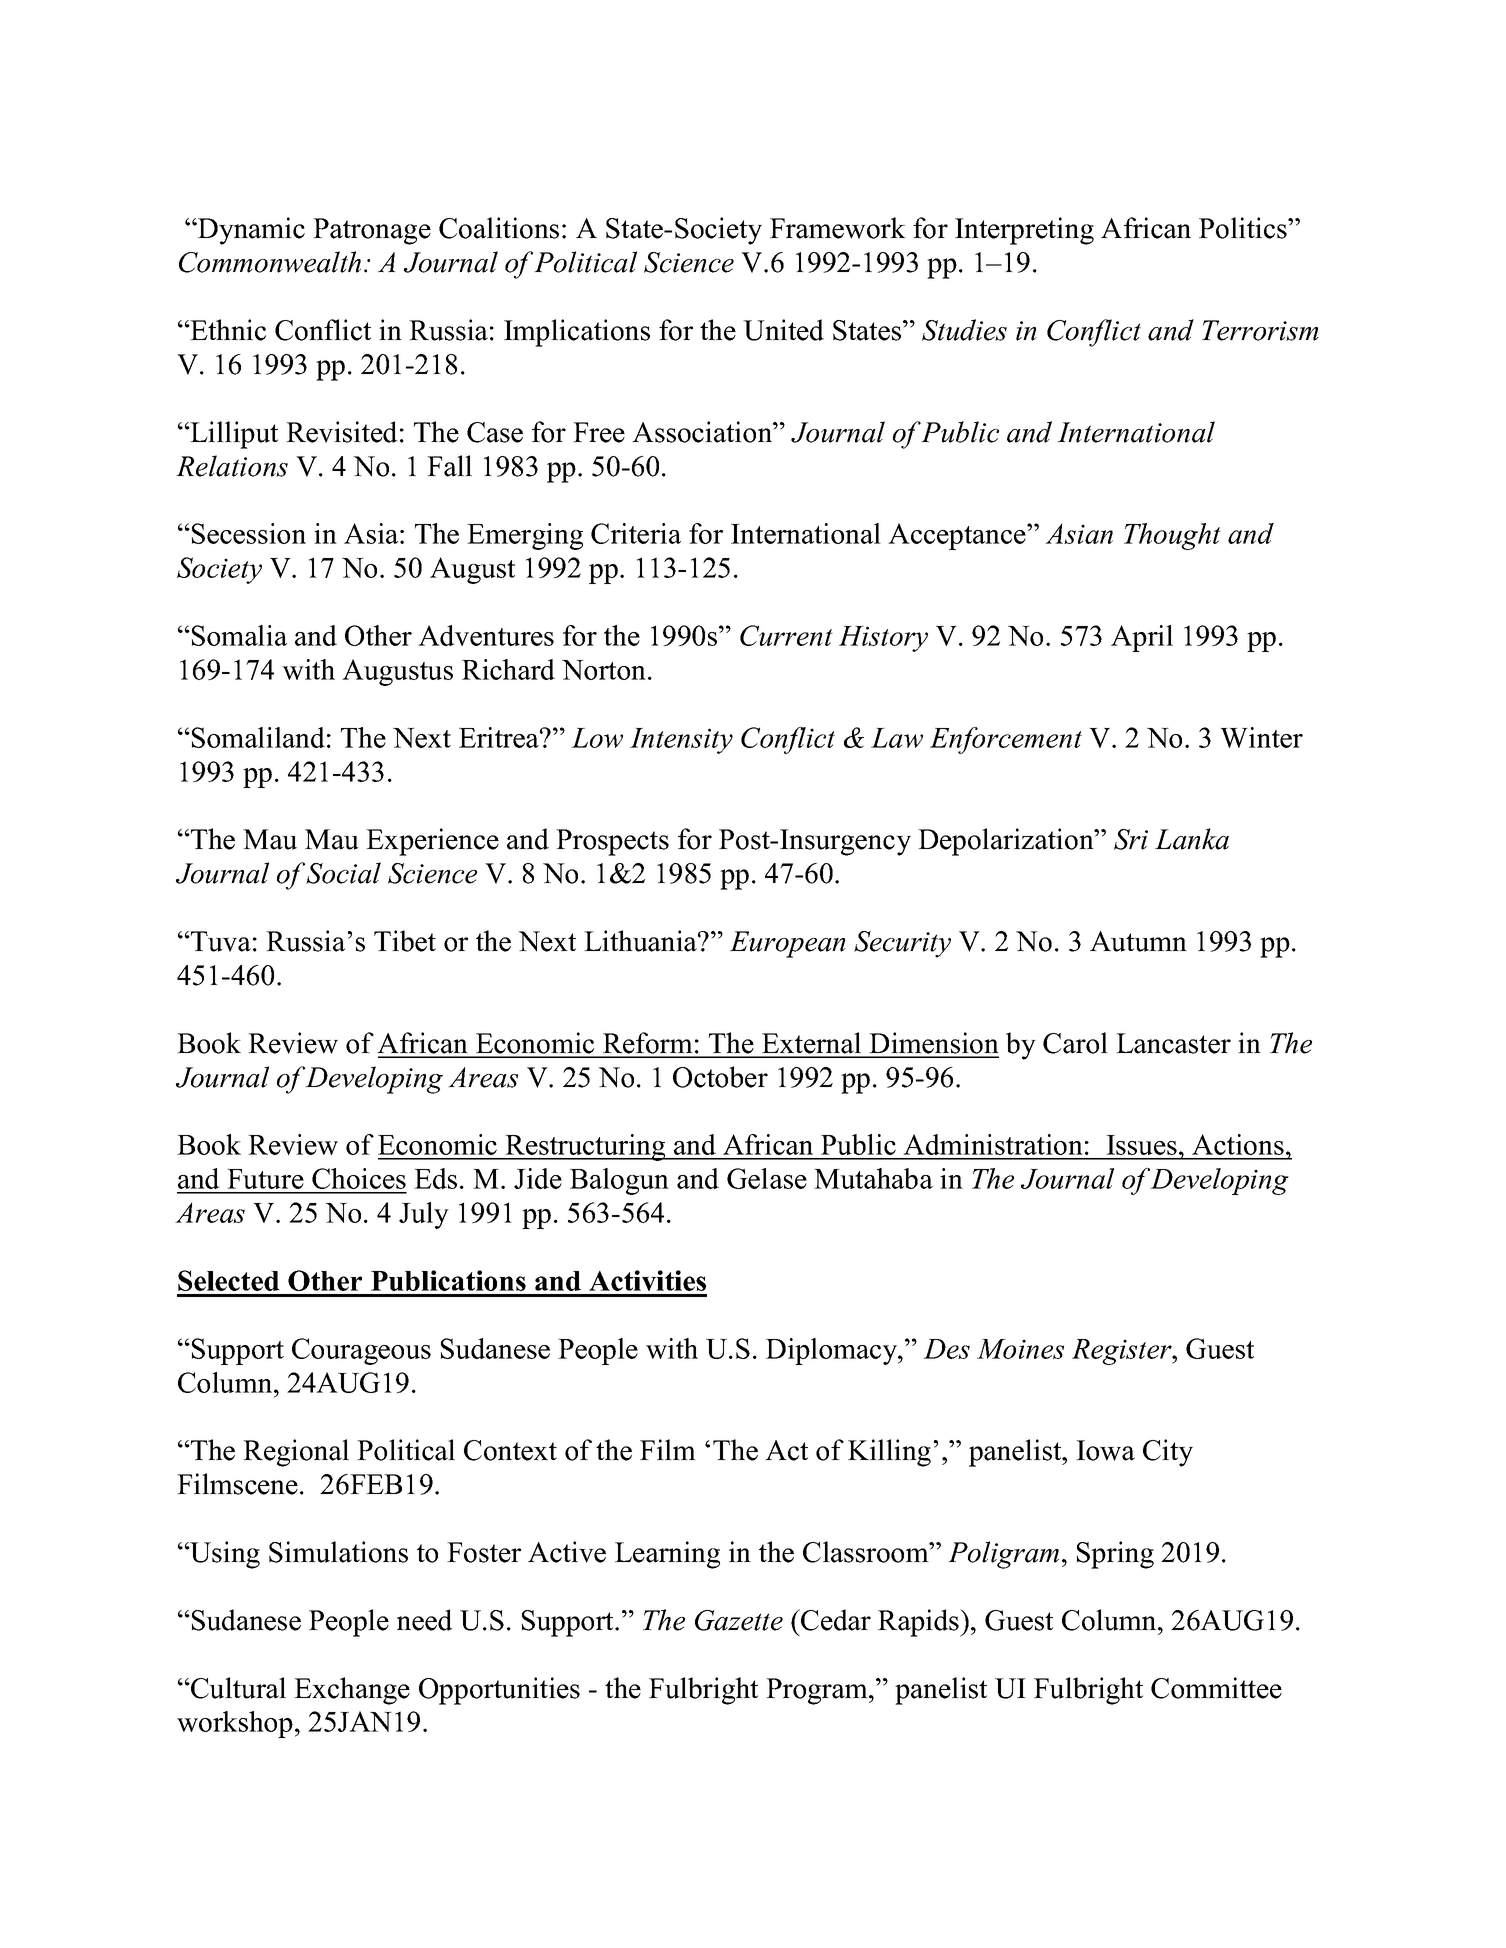  I want to click on Exchange, so click(352, 1691).
